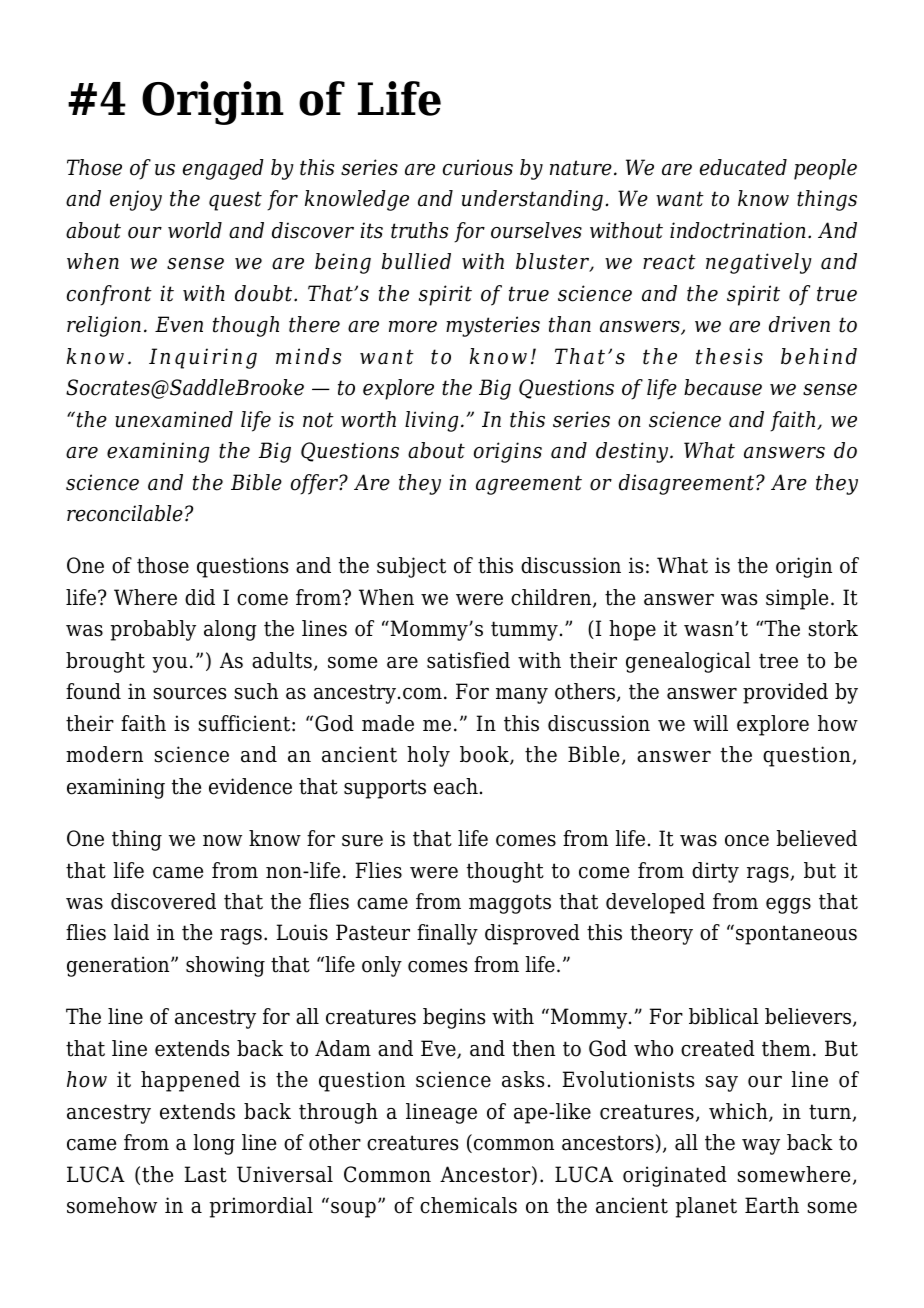 The image size is (924, 1308). What do you see at coordinates (190, 694) in the document?
I see `sources` at bounding box center [190, 694].
